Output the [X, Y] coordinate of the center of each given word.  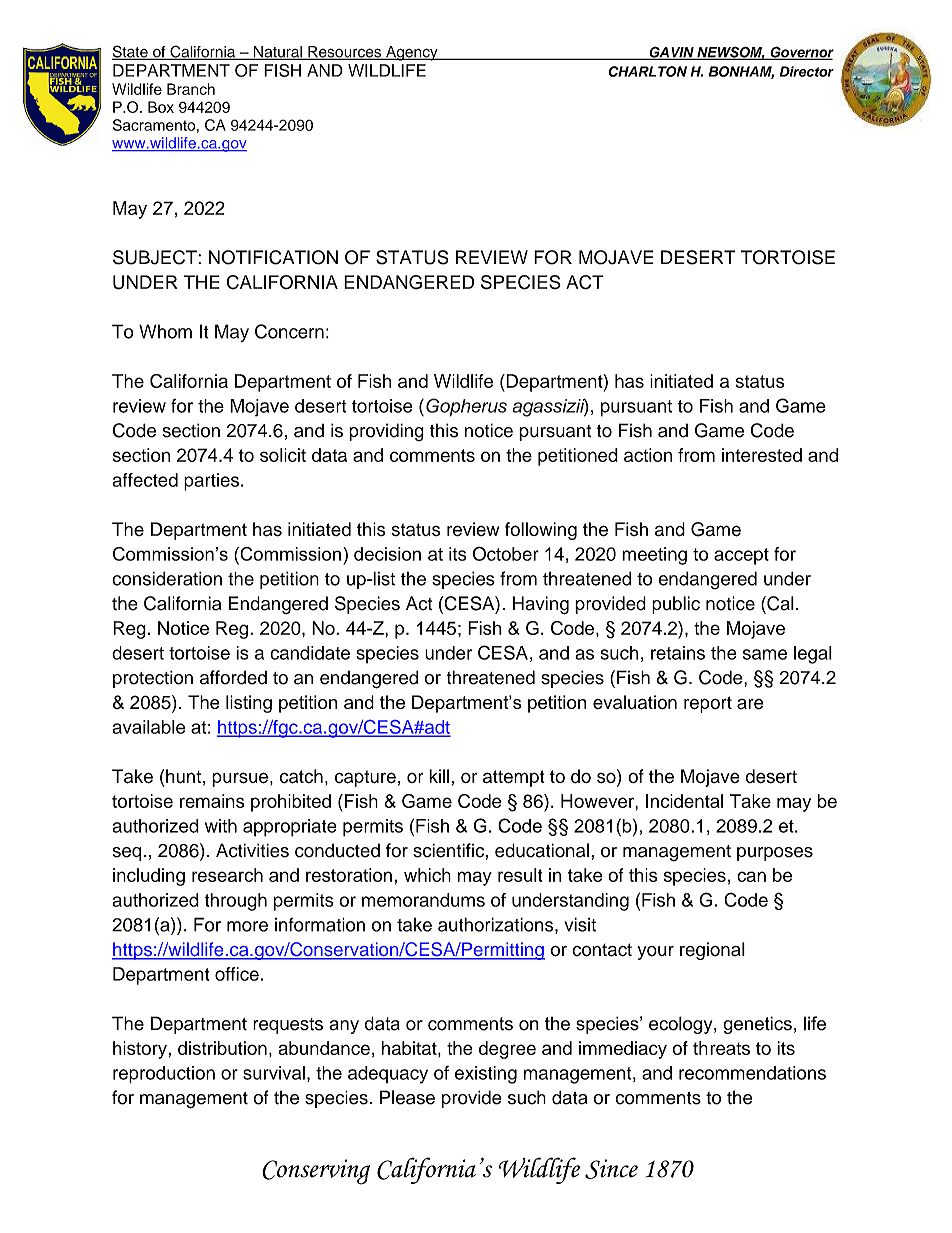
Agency [412, 53]
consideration [167, 578]
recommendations [752, 1073]
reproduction [164, 1075]
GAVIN [671, 53]
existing [486, 1075]
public [676, 605]
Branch [191, 89]
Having [541, 605]
